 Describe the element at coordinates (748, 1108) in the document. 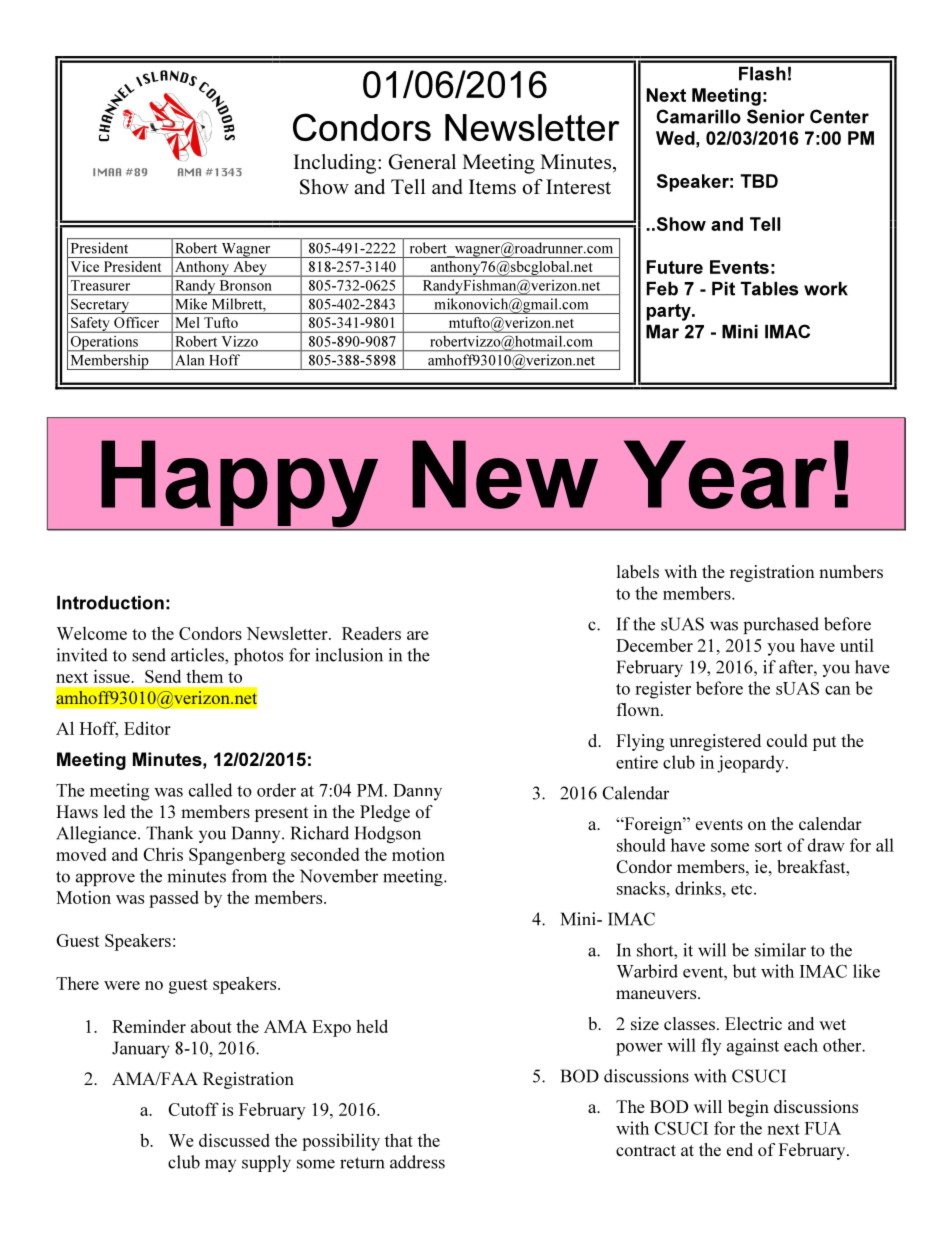

I see `begin` at that location.
